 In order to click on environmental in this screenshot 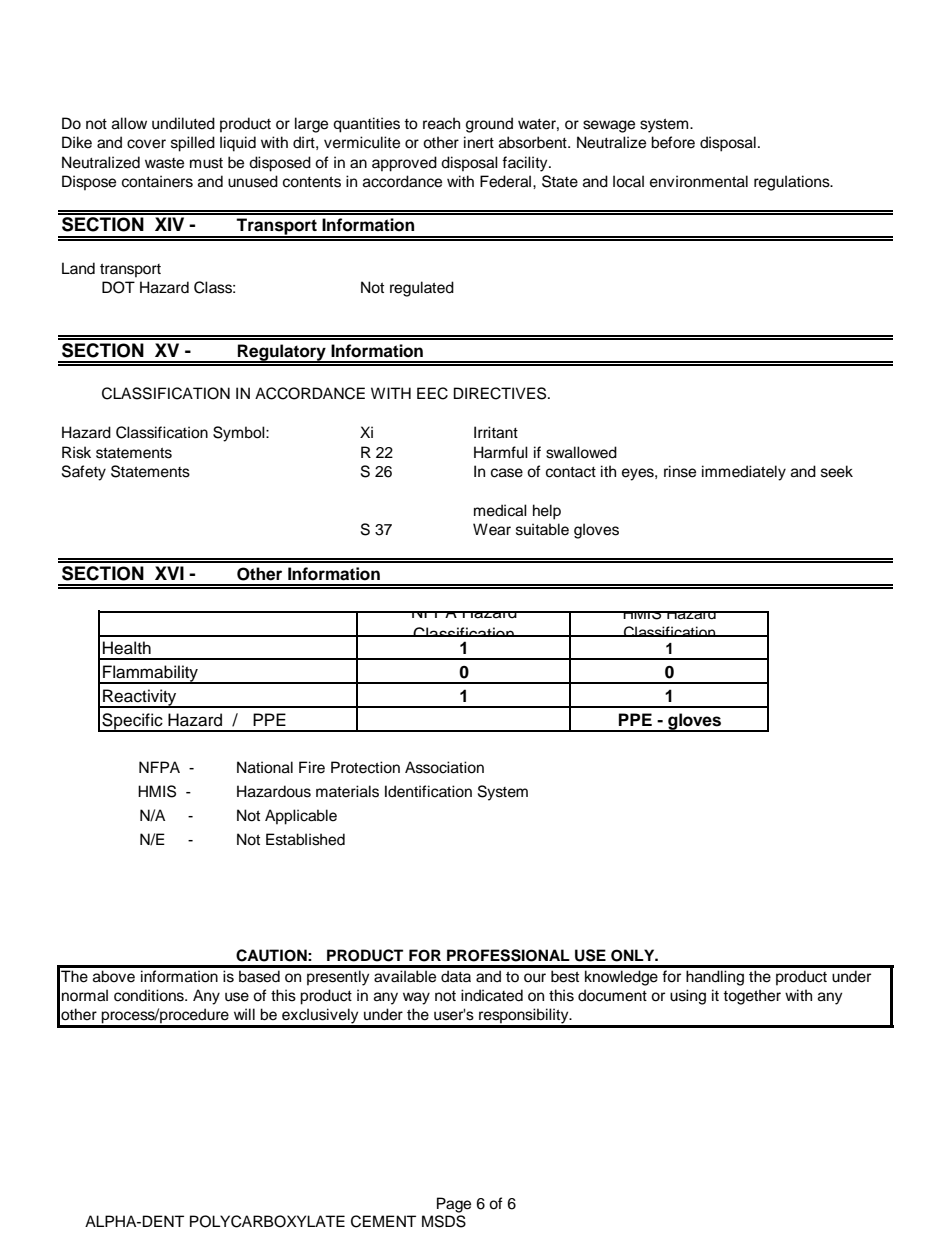, I will do `click(699, 181)`.
